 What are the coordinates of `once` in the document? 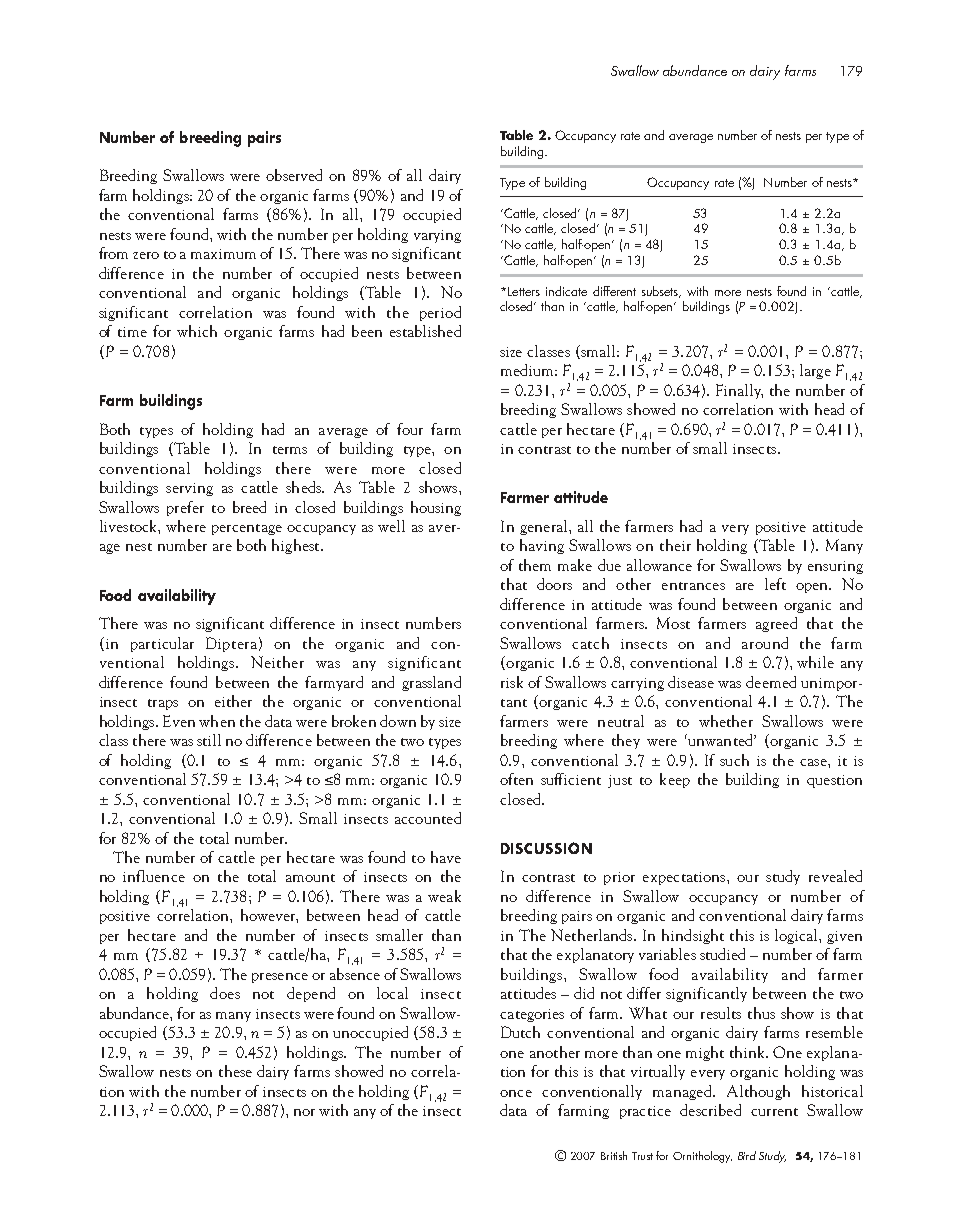 It's located at (516, 1093).
